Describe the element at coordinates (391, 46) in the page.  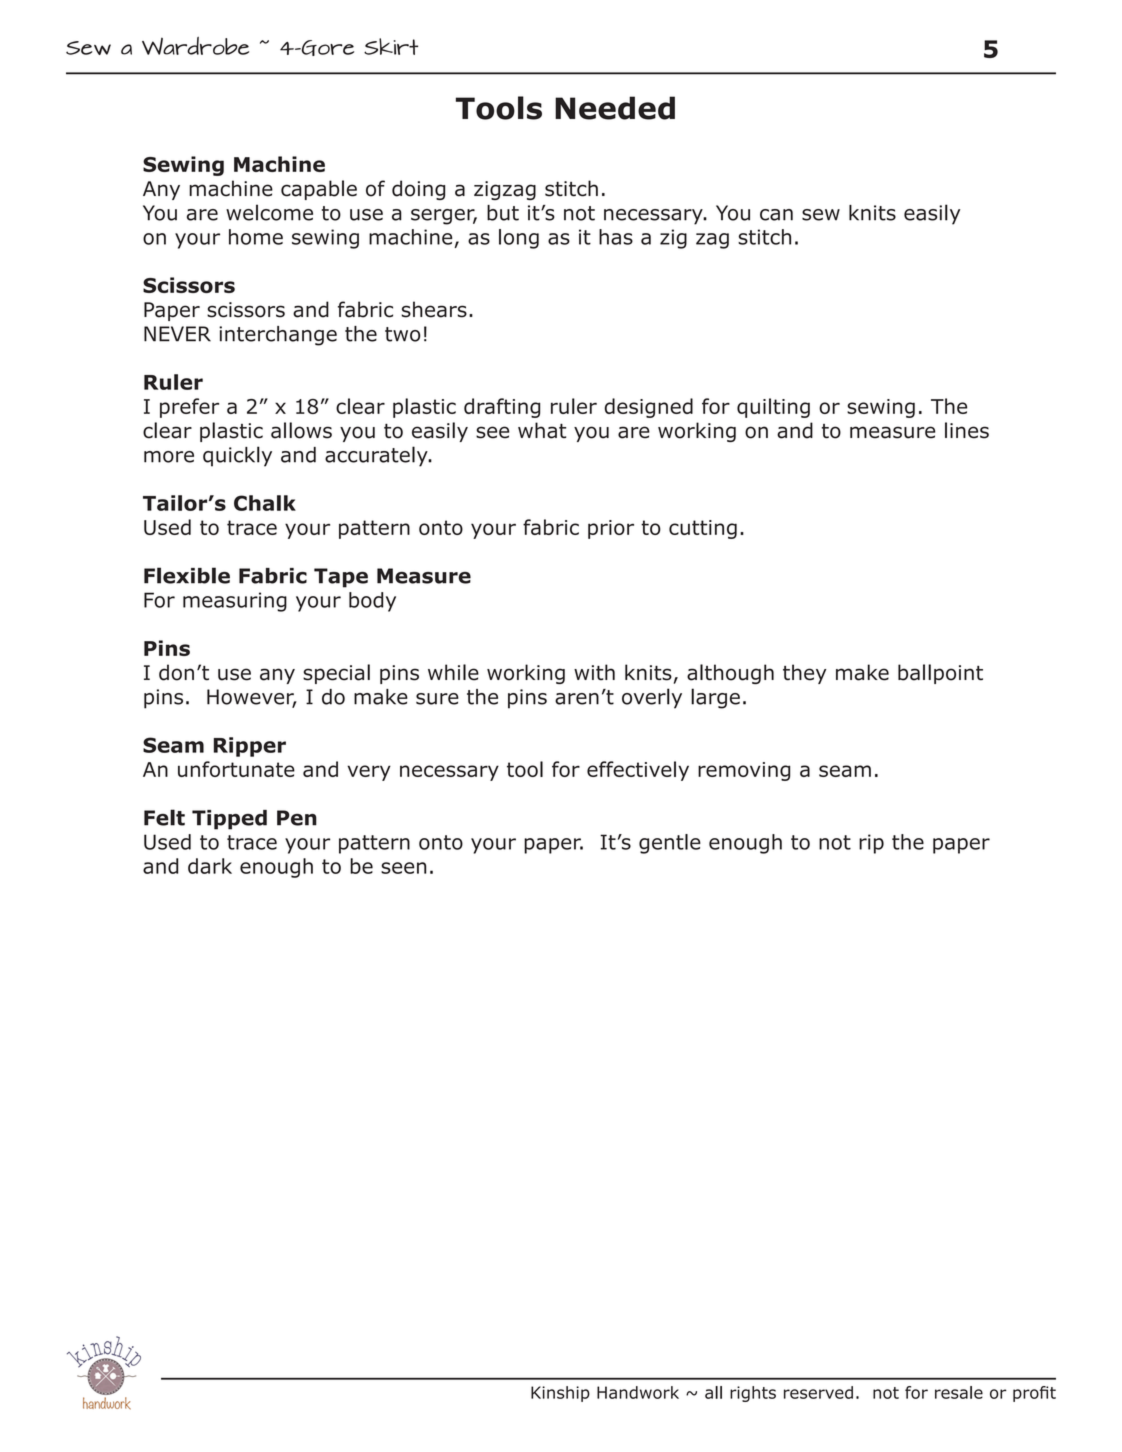
I see `Skirt` at that location.
